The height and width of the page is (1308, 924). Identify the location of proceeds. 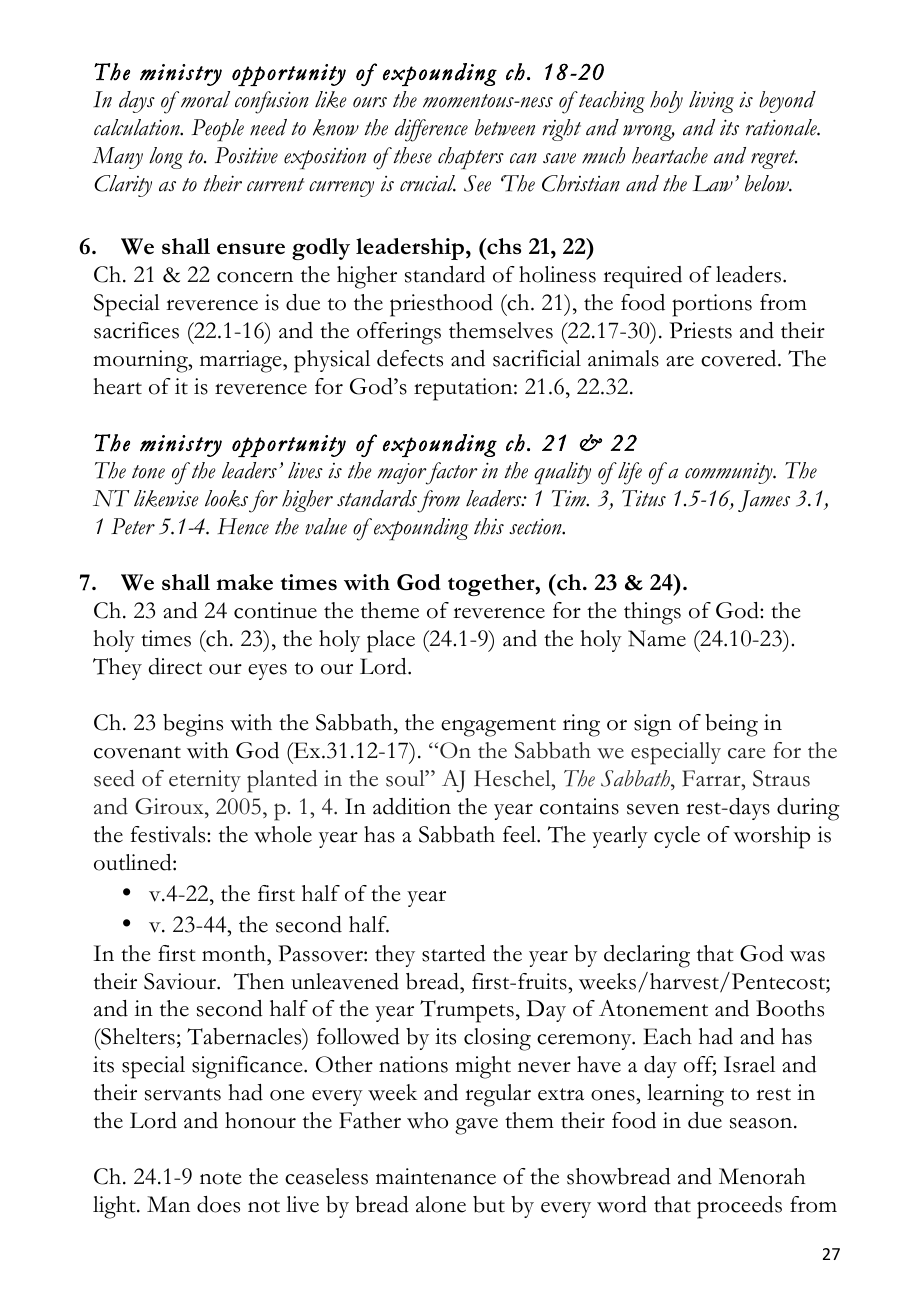
(739, 1207).
